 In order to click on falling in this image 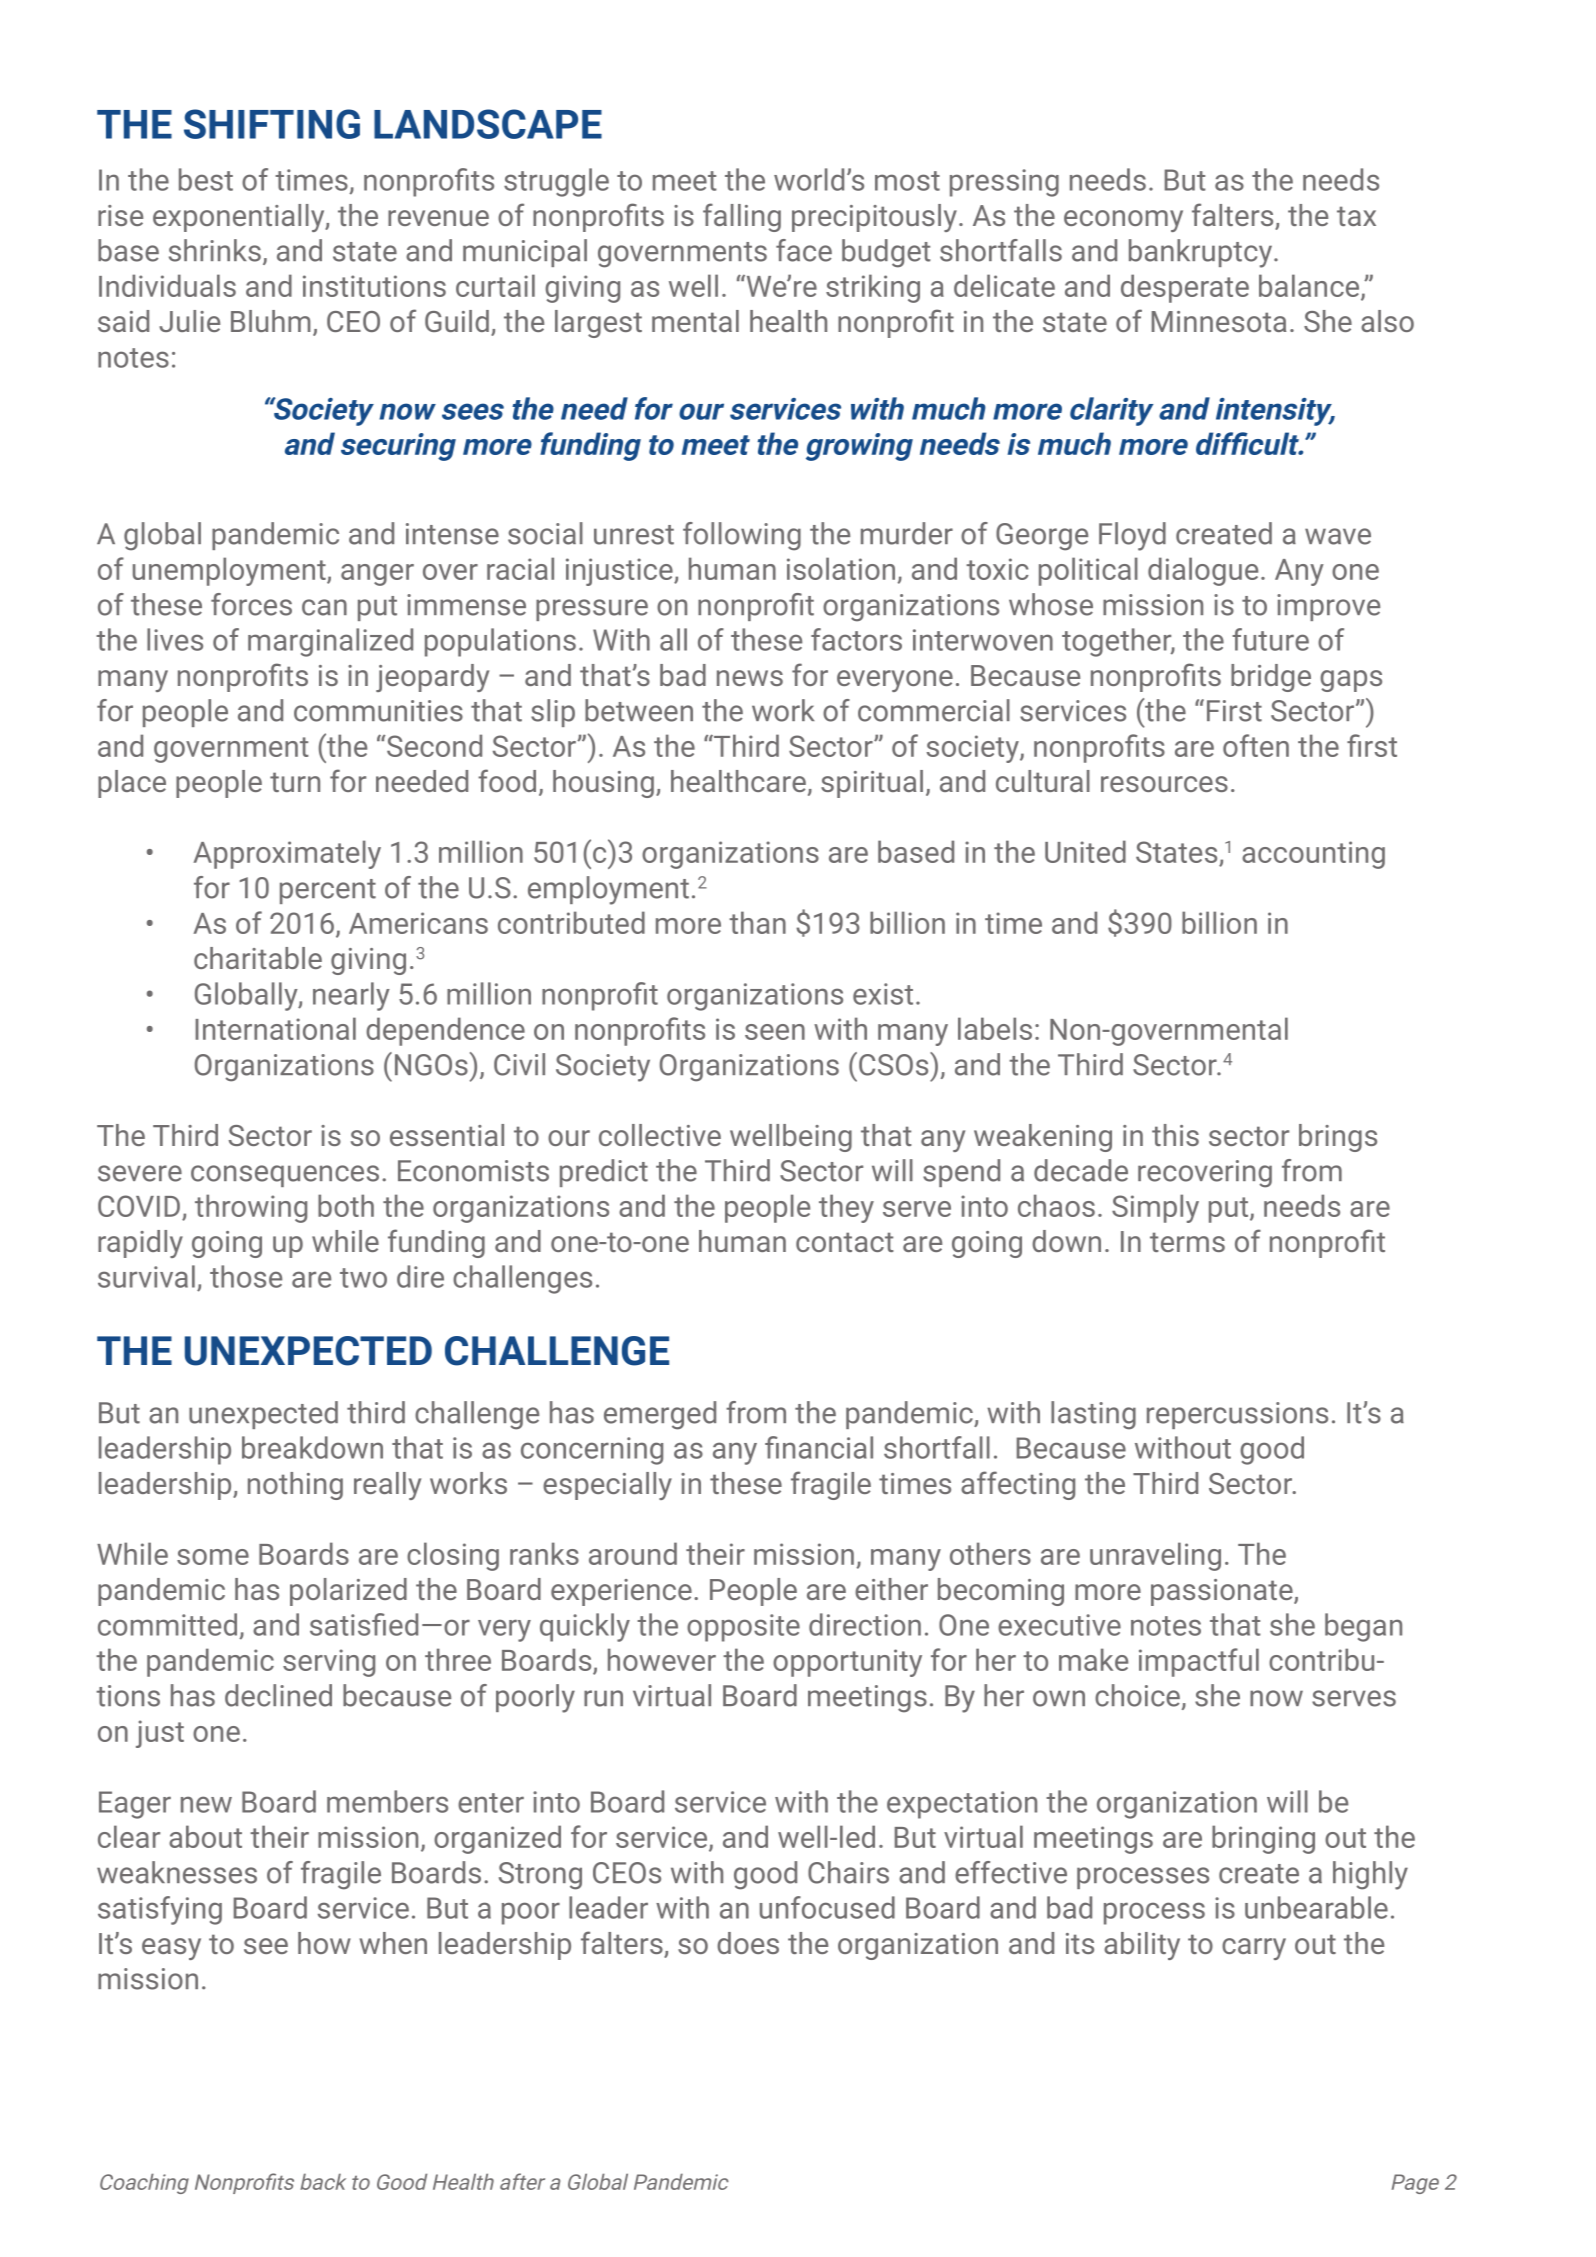, I will do `click(742, 217)`.
